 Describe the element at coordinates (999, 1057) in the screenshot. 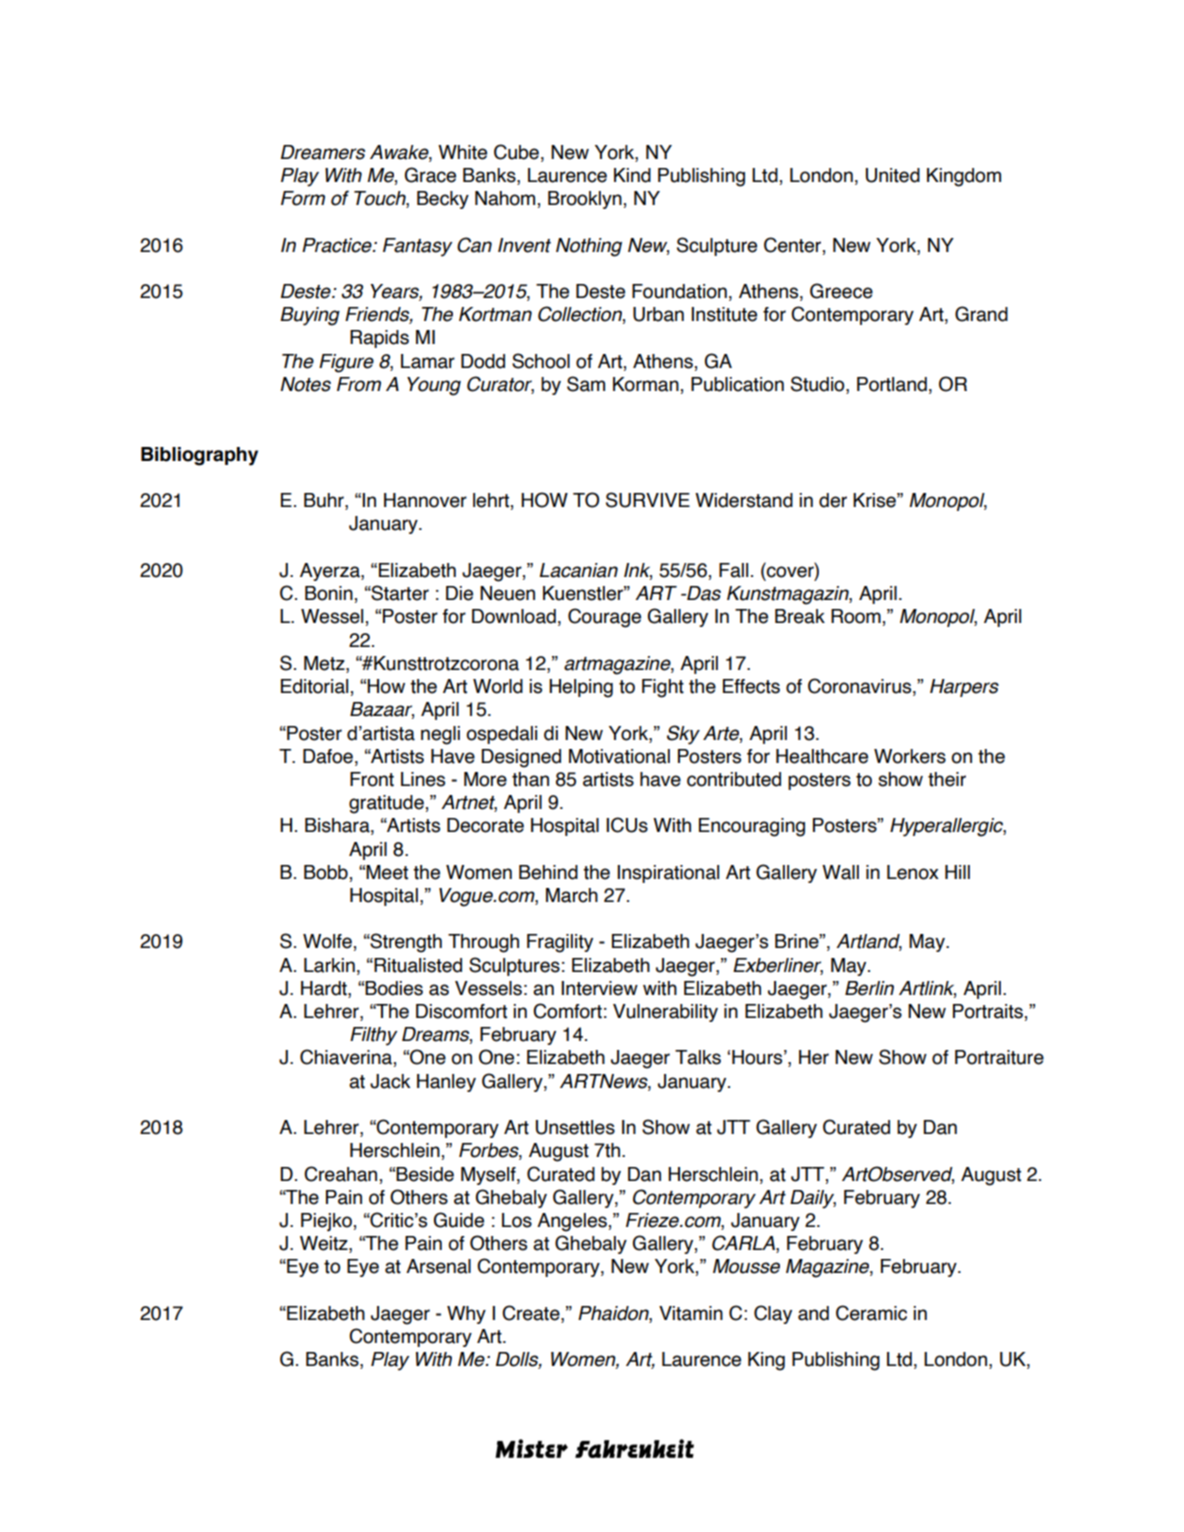

I see `Portraiture` at that location.
